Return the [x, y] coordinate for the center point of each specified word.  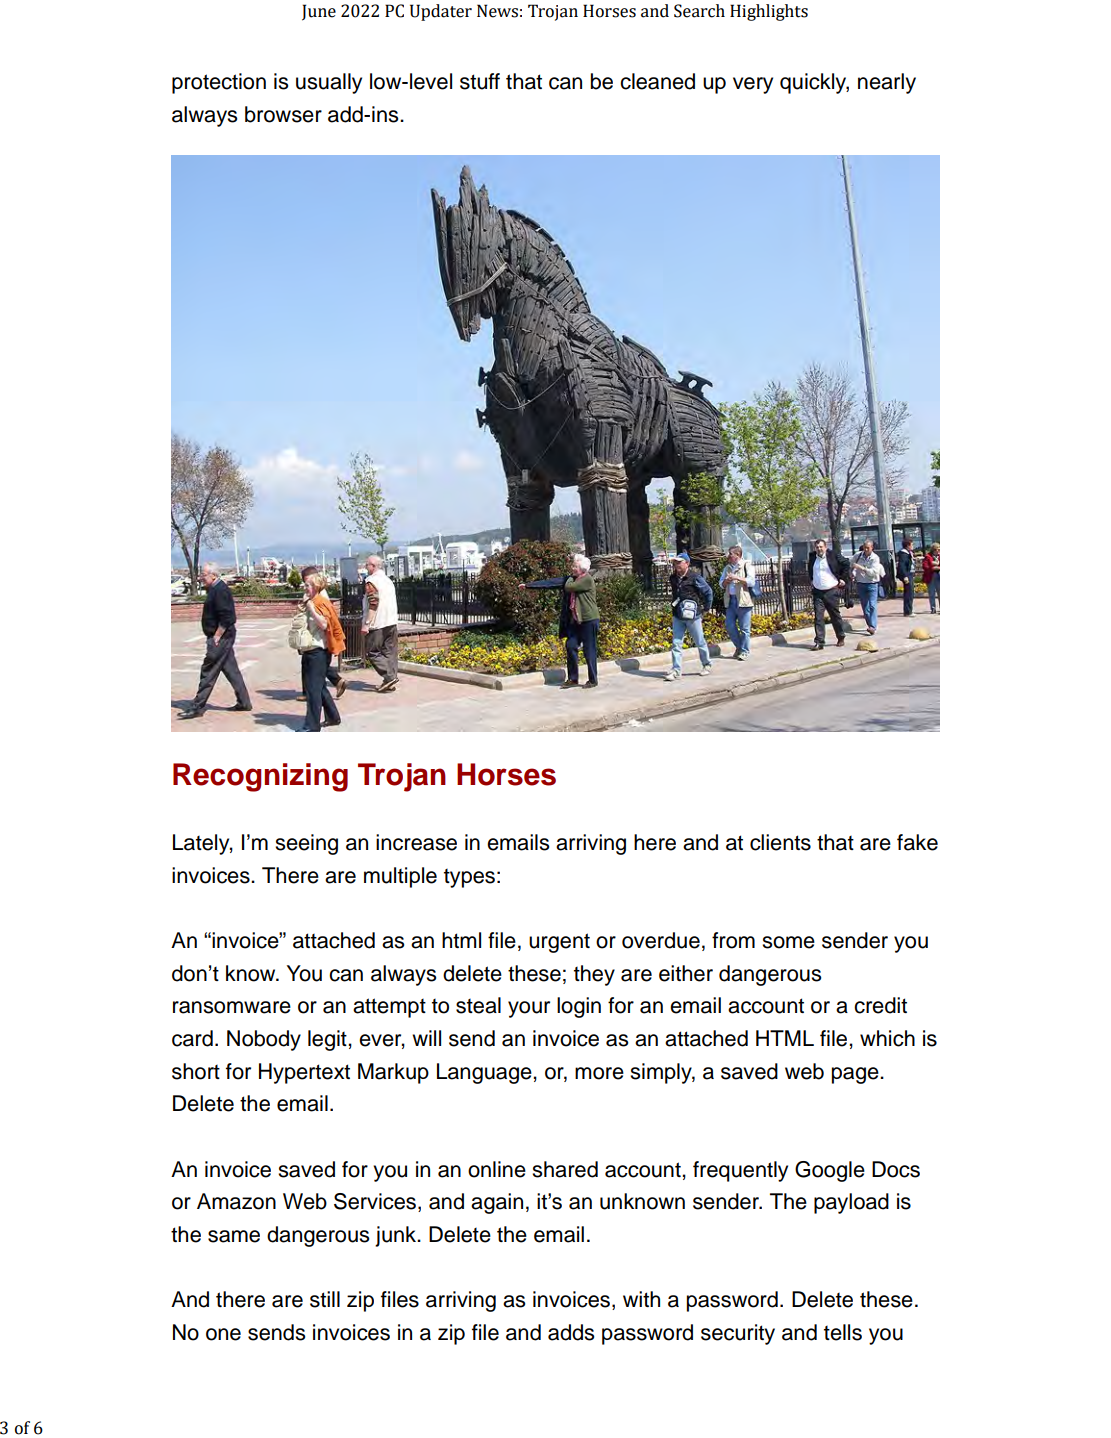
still [325, 1299]
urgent [559, 943]
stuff [480, 81]
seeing [306, 844]
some [788, 942]
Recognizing [260, 777]
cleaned [657, 81]
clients [780, 842]
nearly [887, 83]
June [319, 12]
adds [571, 1332]
